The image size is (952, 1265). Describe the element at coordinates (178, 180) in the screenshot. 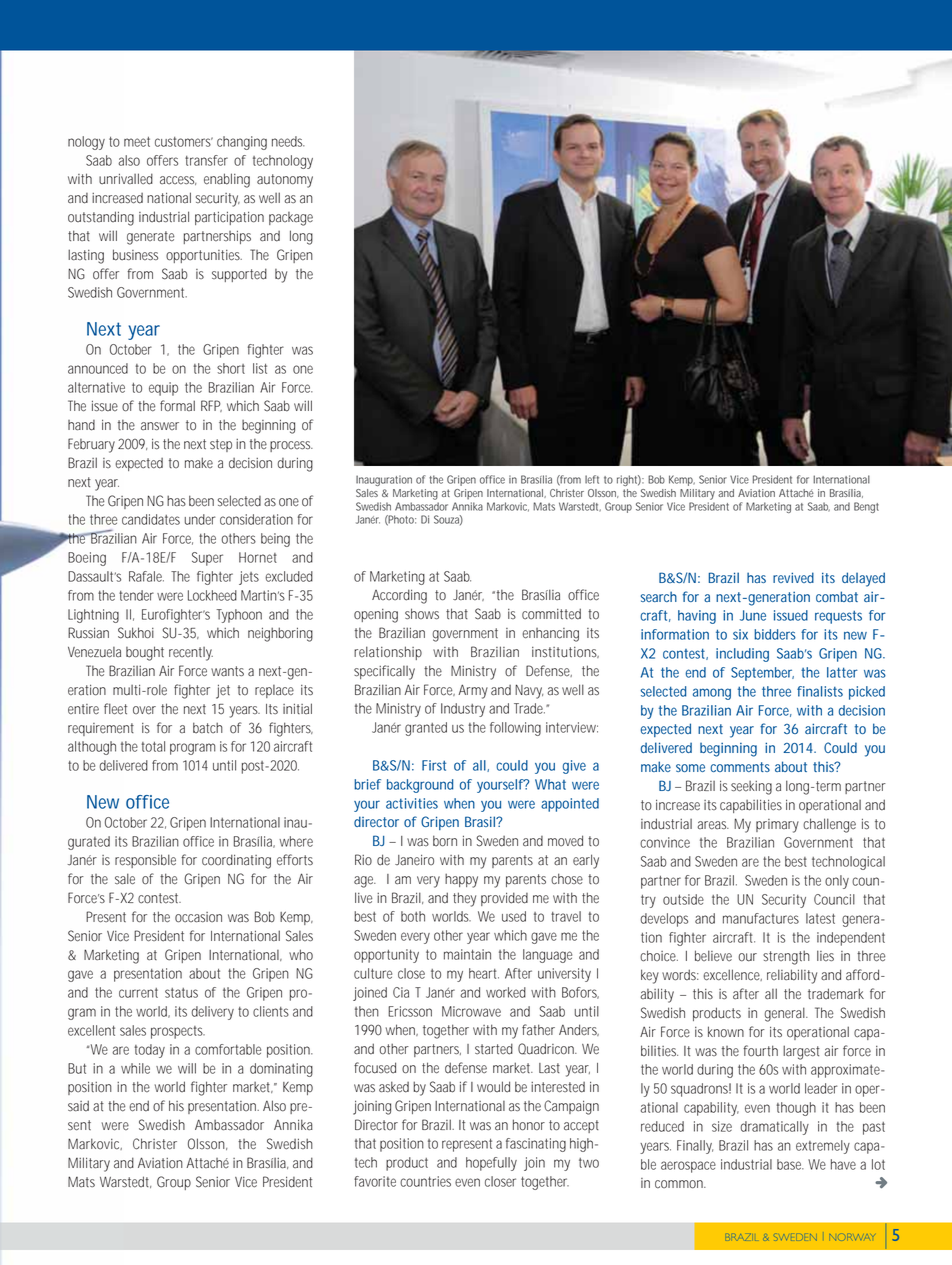

I see `access` at that location.
